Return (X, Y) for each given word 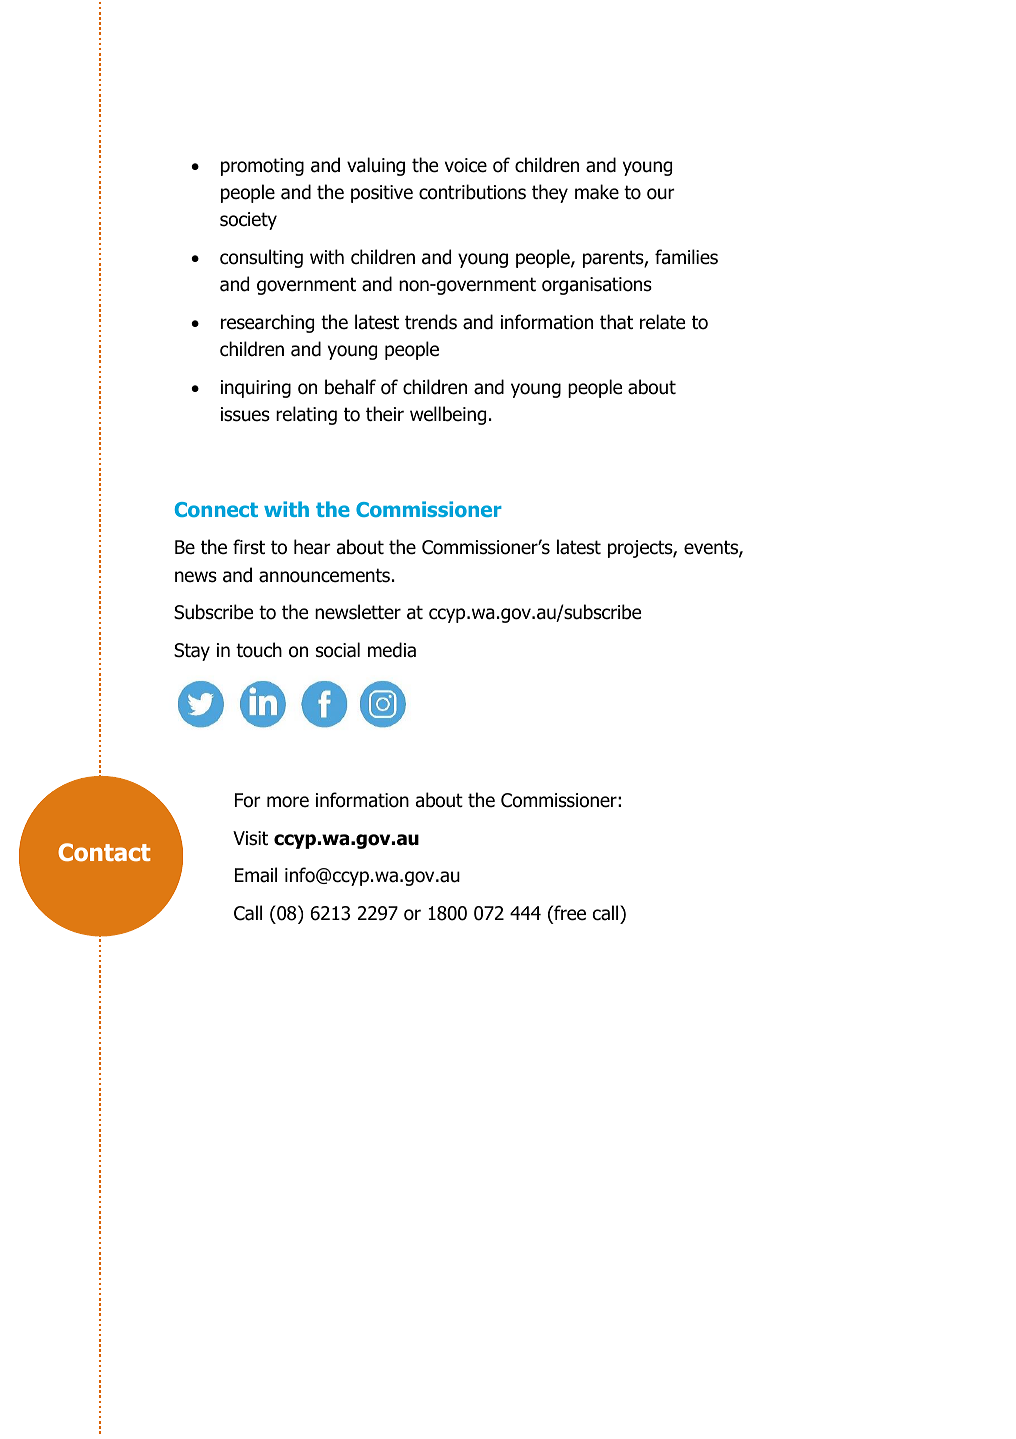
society (248, 221)
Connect (216, 509)
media (392, 650)
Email (256, 875)
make (597, 192)
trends (431, 322)
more (288, 802)
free (569, 914)
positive (382, 194)
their (385, 414)
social (338, 650)
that (616, 322)
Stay (192, 652)
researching (267, 323)
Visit (250, 838)
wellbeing (448, 415)
